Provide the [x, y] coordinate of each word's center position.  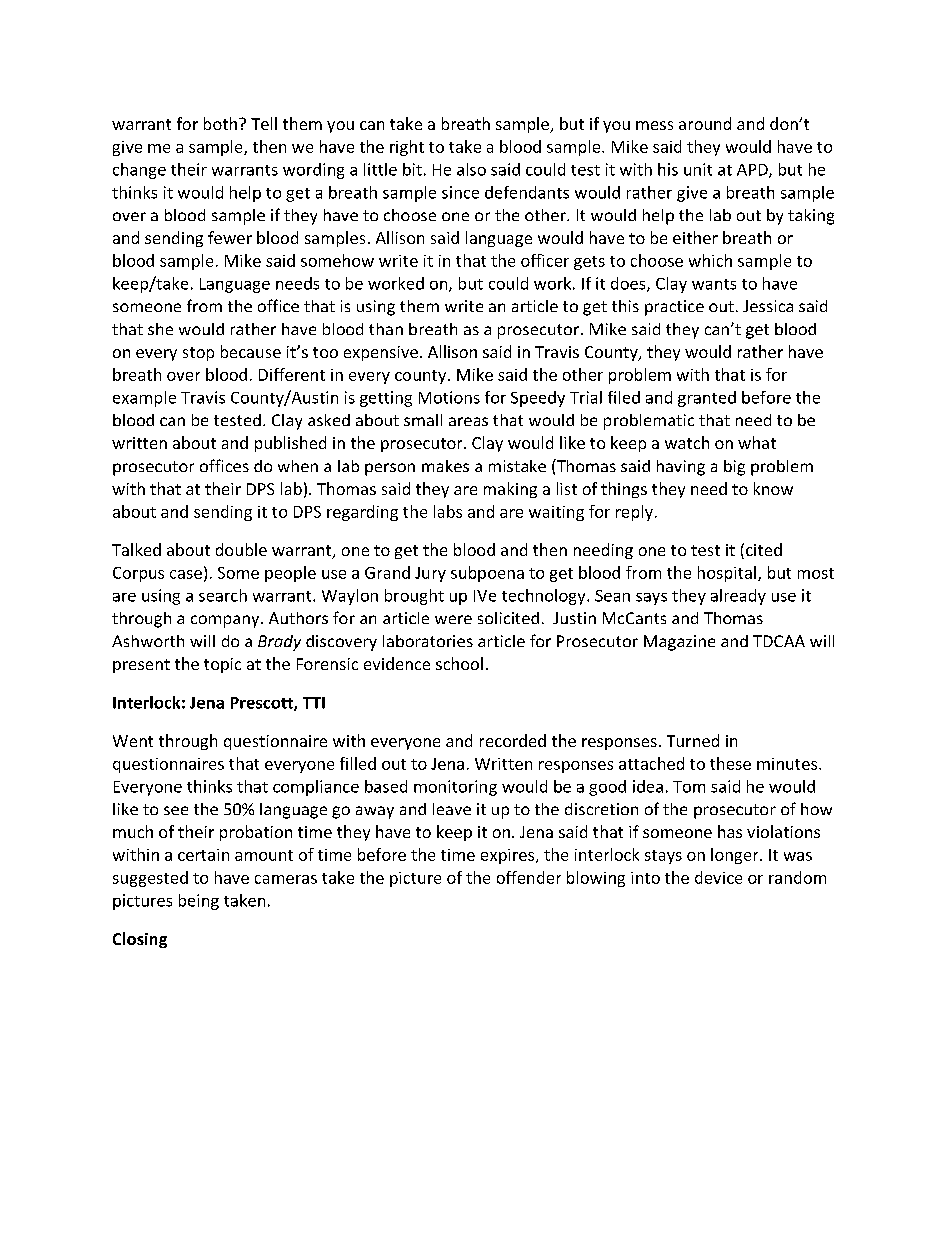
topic [222, 665]
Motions [449, 397]
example [144, 399]
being [199, 902]
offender [529, 877]
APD [753, 171]
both [220, 123]
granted [707, 399]
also [471, 169]
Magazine [679, 643]
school [459, 663]
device [718, 877]
